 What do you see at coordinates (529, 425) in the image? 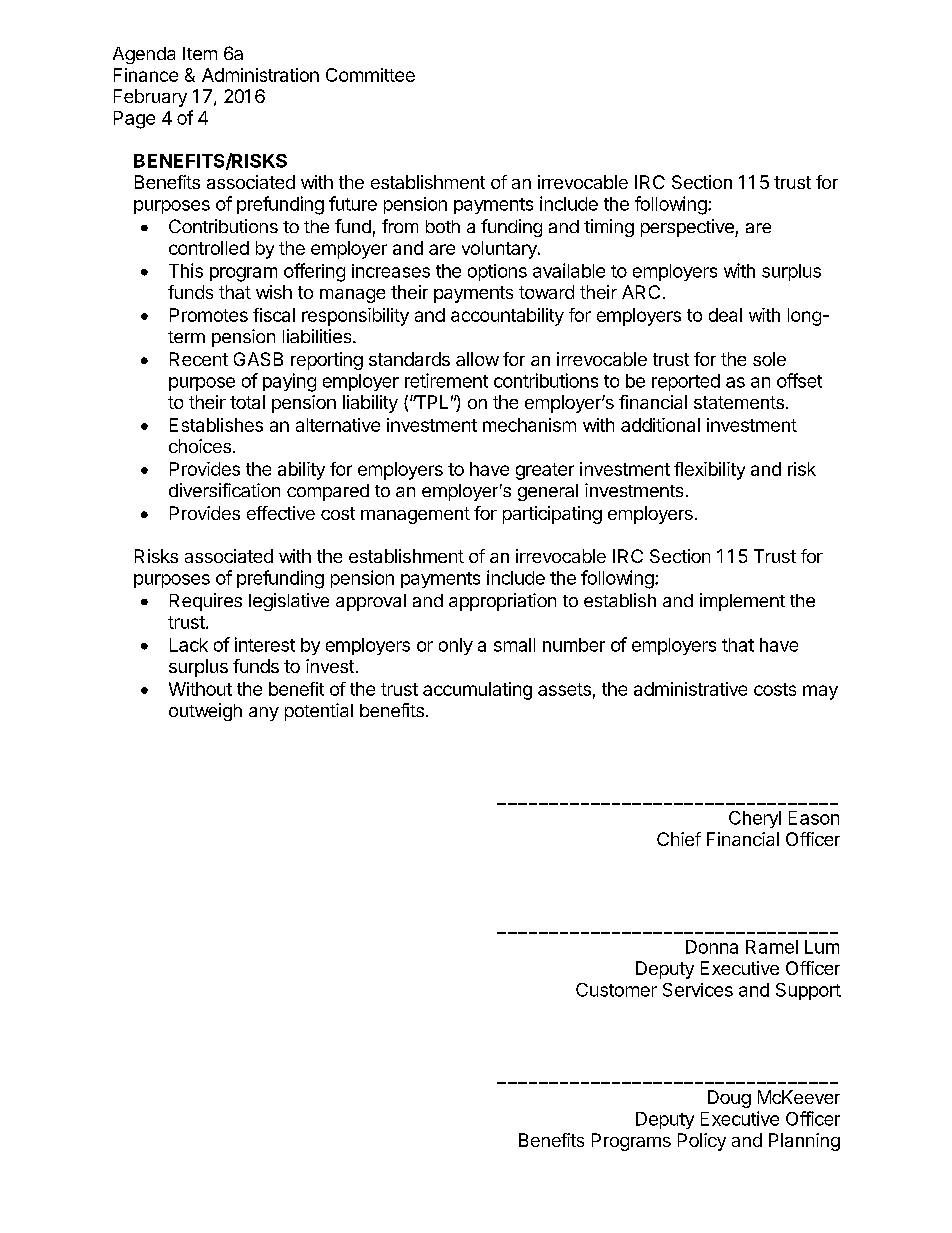
I see `mechanism` at bounding box center [529, 425].
